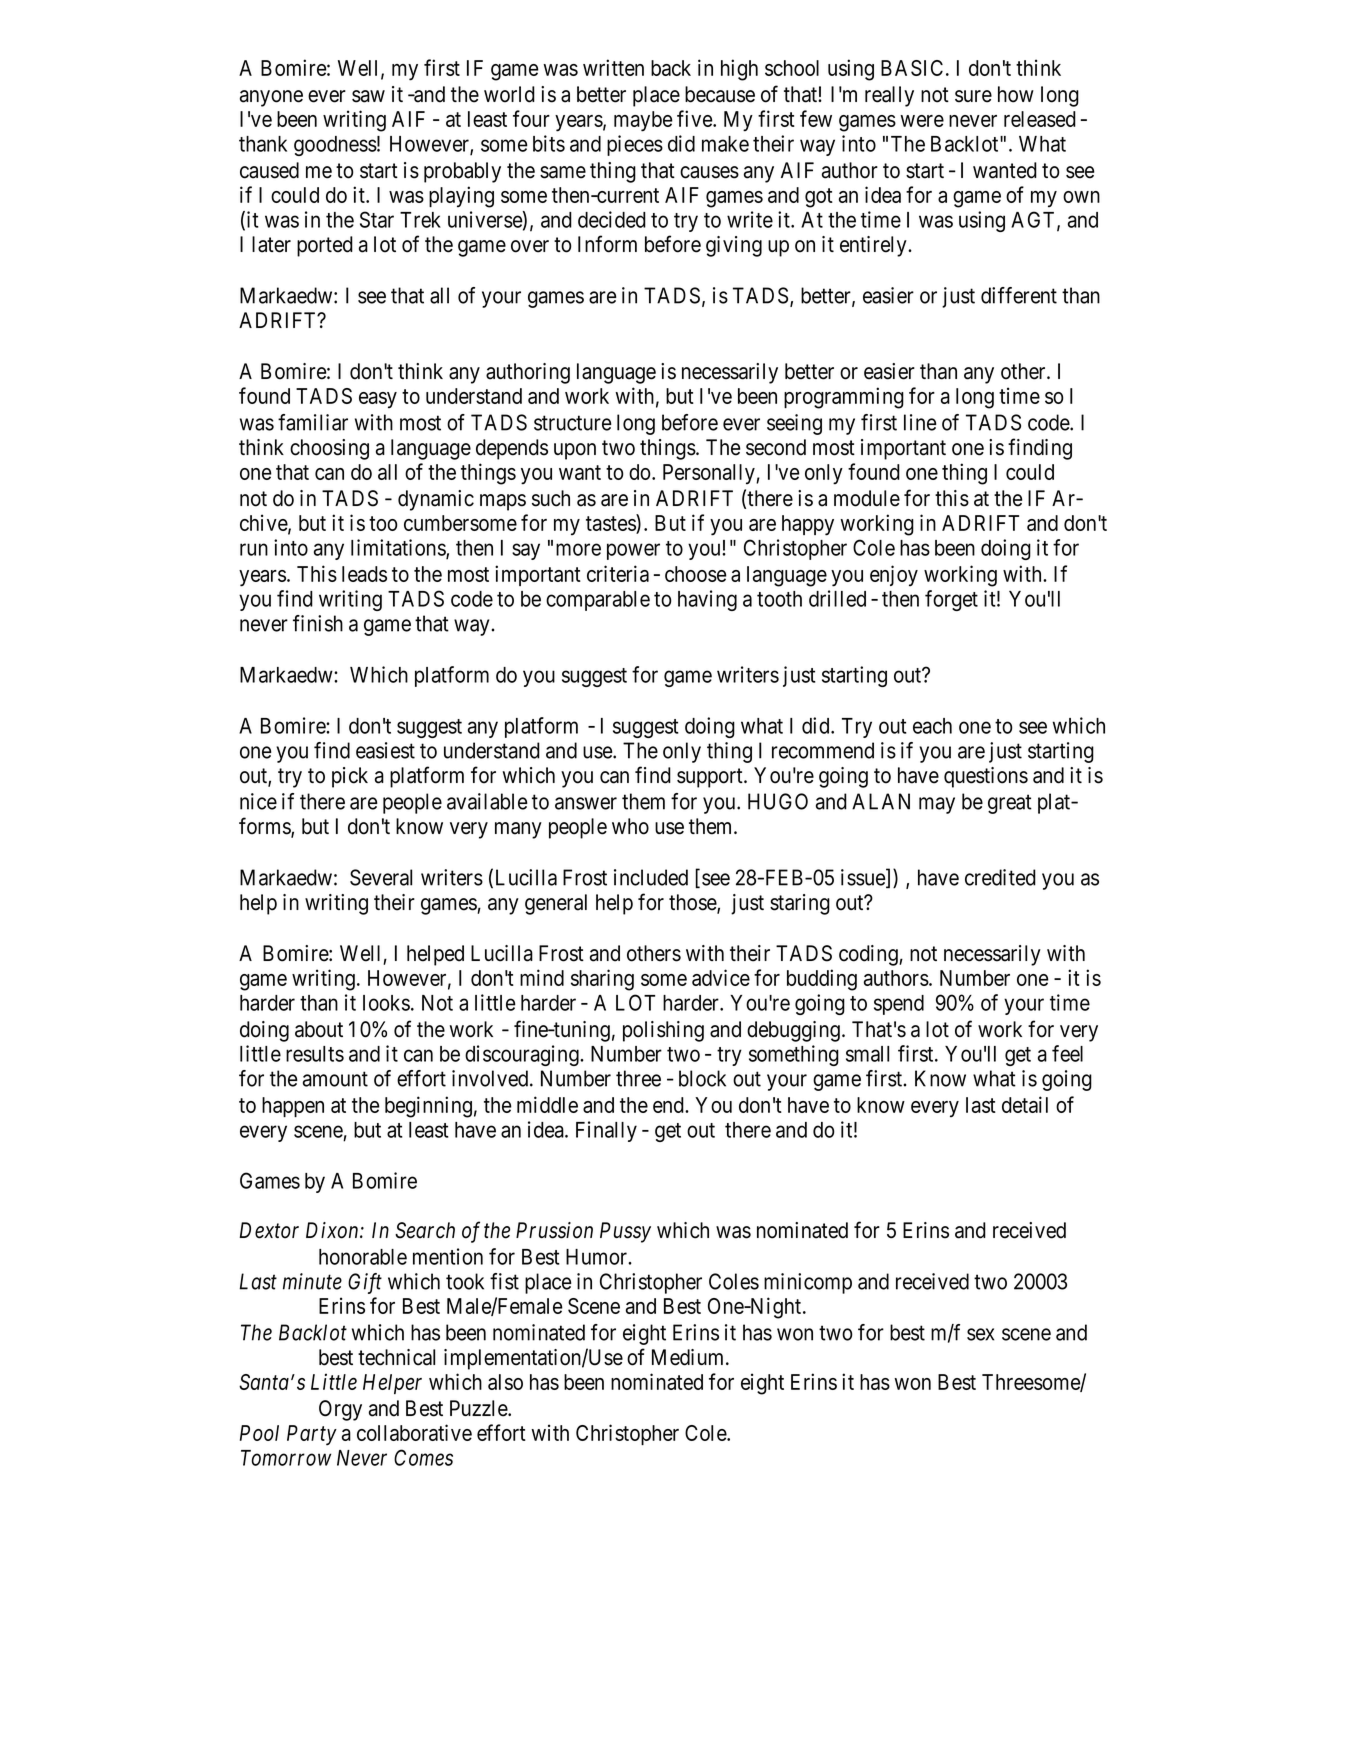 The width and height of the image is (1345, 1741). Describe the element at coordinates (711, 778) in the image. I see `support` at that location.
